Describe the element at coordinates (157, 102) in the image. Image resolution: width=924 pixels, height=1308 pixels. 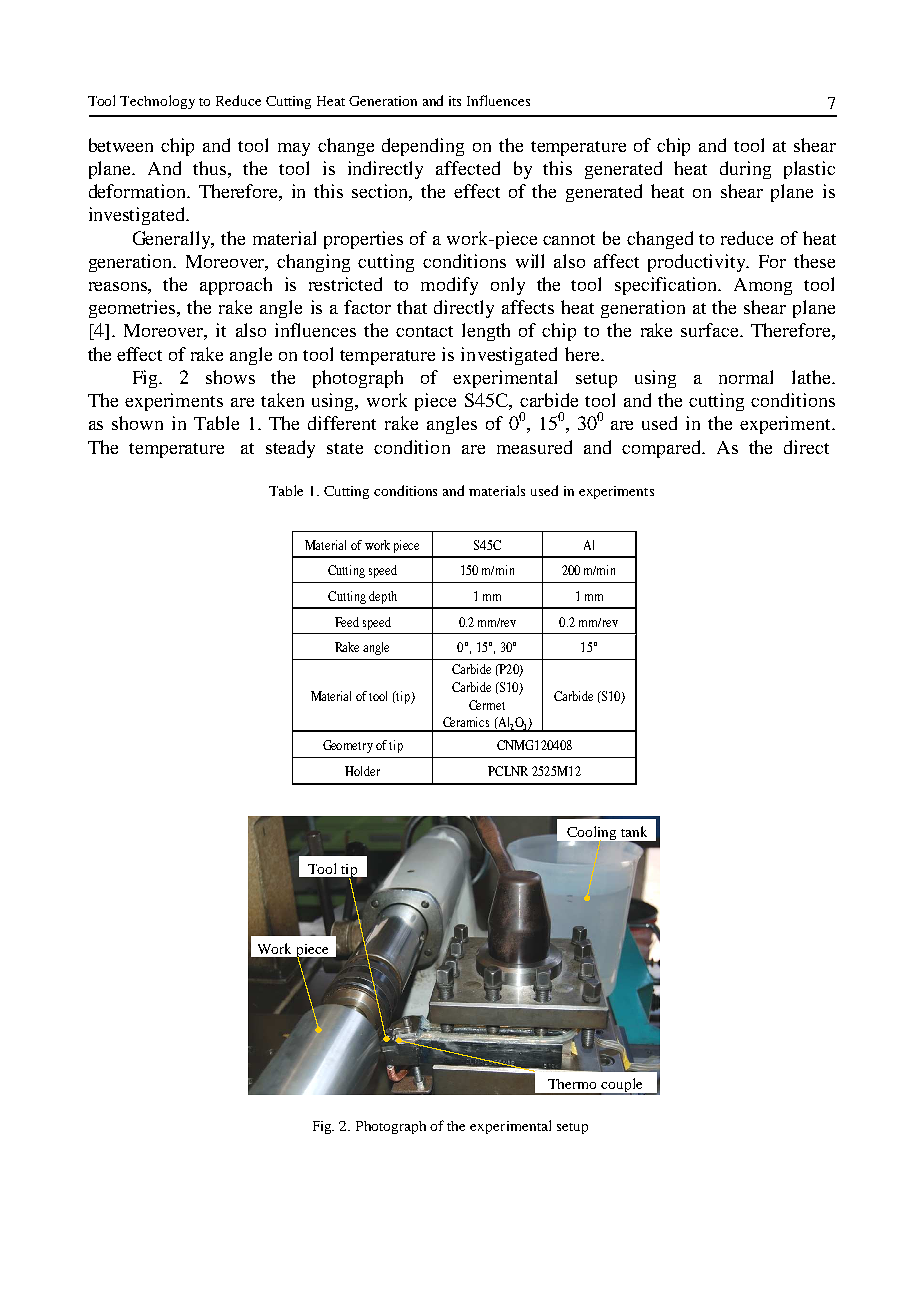
I see `Technology` at that location.
